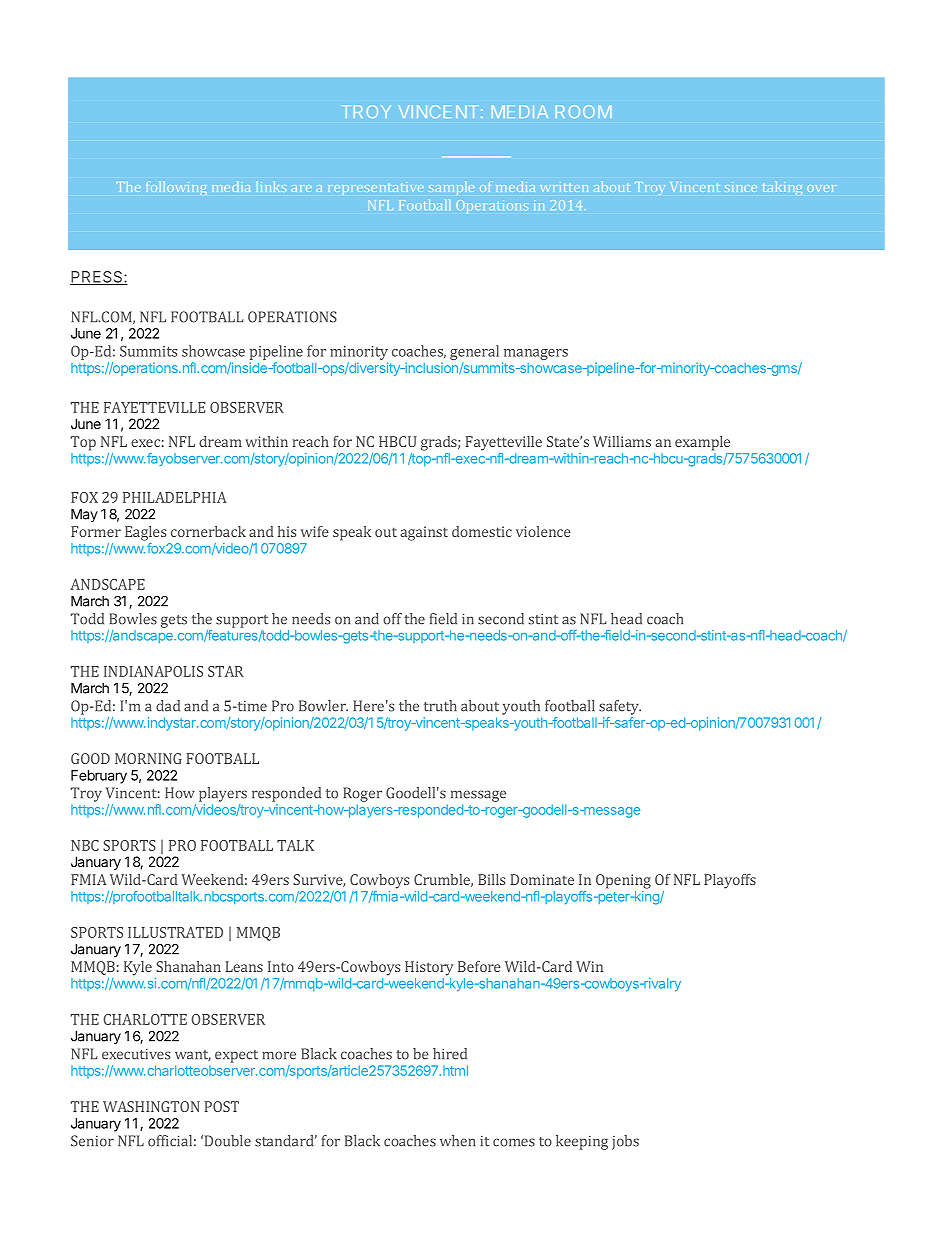 This image has width=952, height=1233. I want to click on truth, so click(440, 706).
